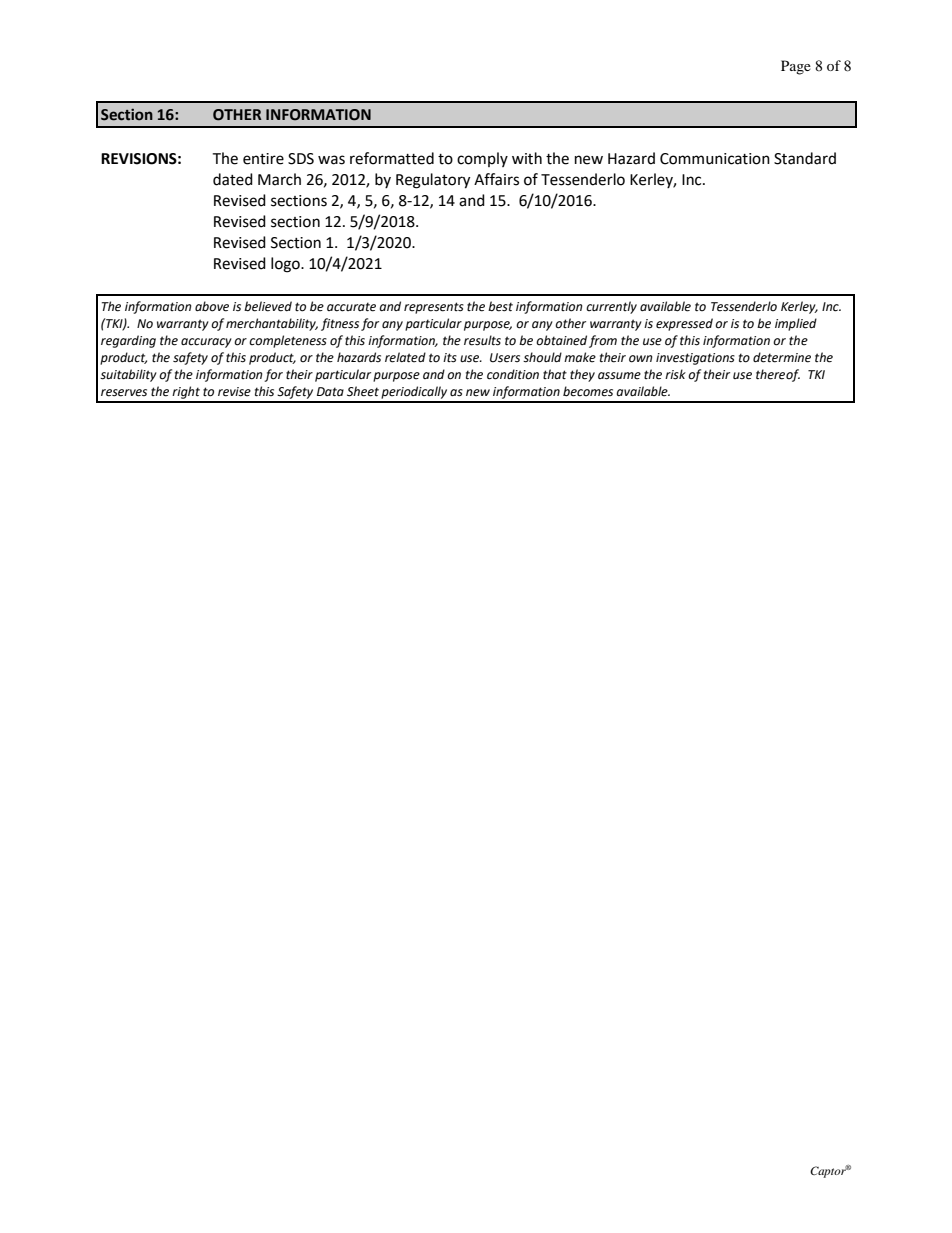  I want to click on suitability, so click(128, 375).
